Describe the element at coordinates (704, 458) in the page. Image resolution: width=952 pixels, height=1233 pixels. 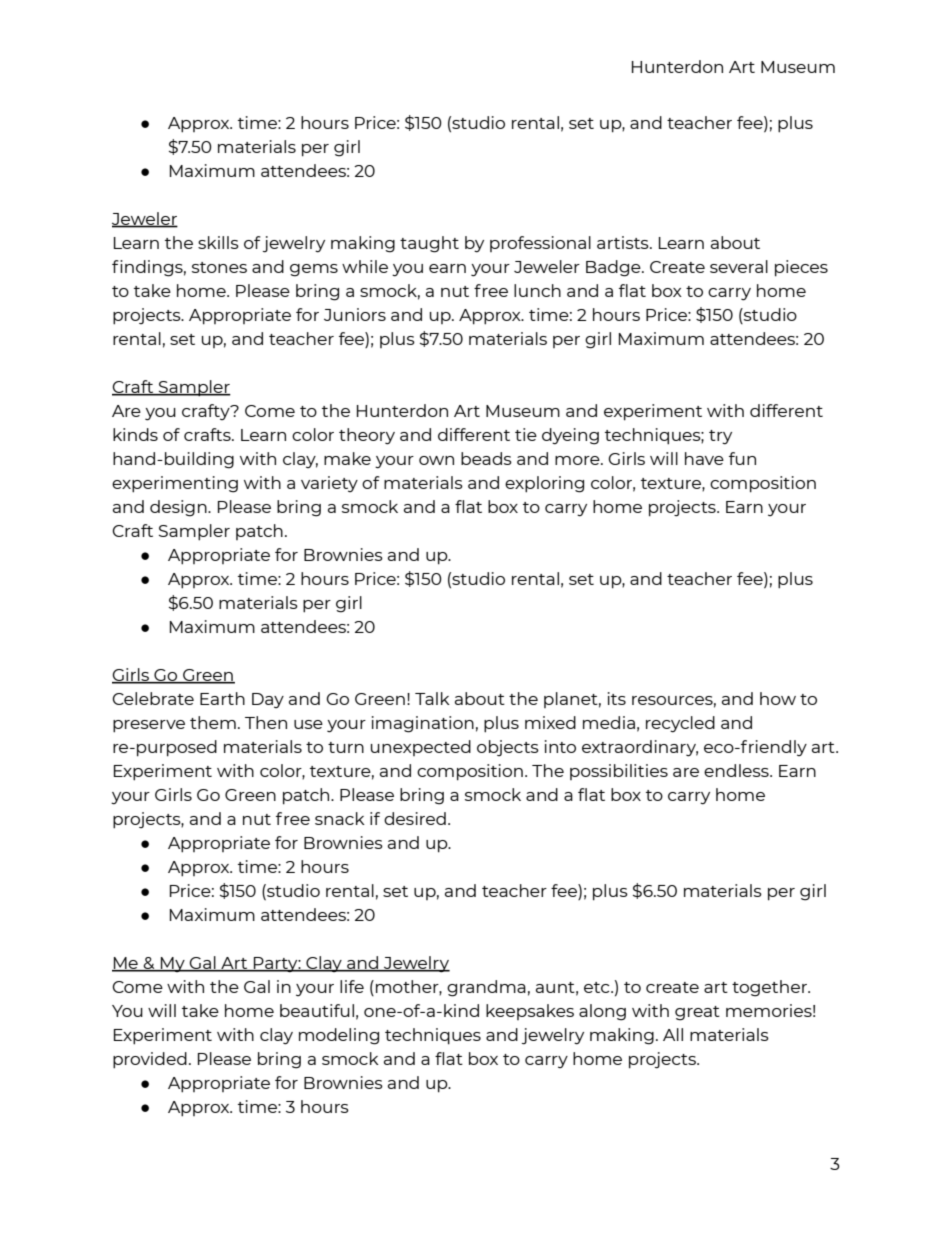
I see `have` at that location.
